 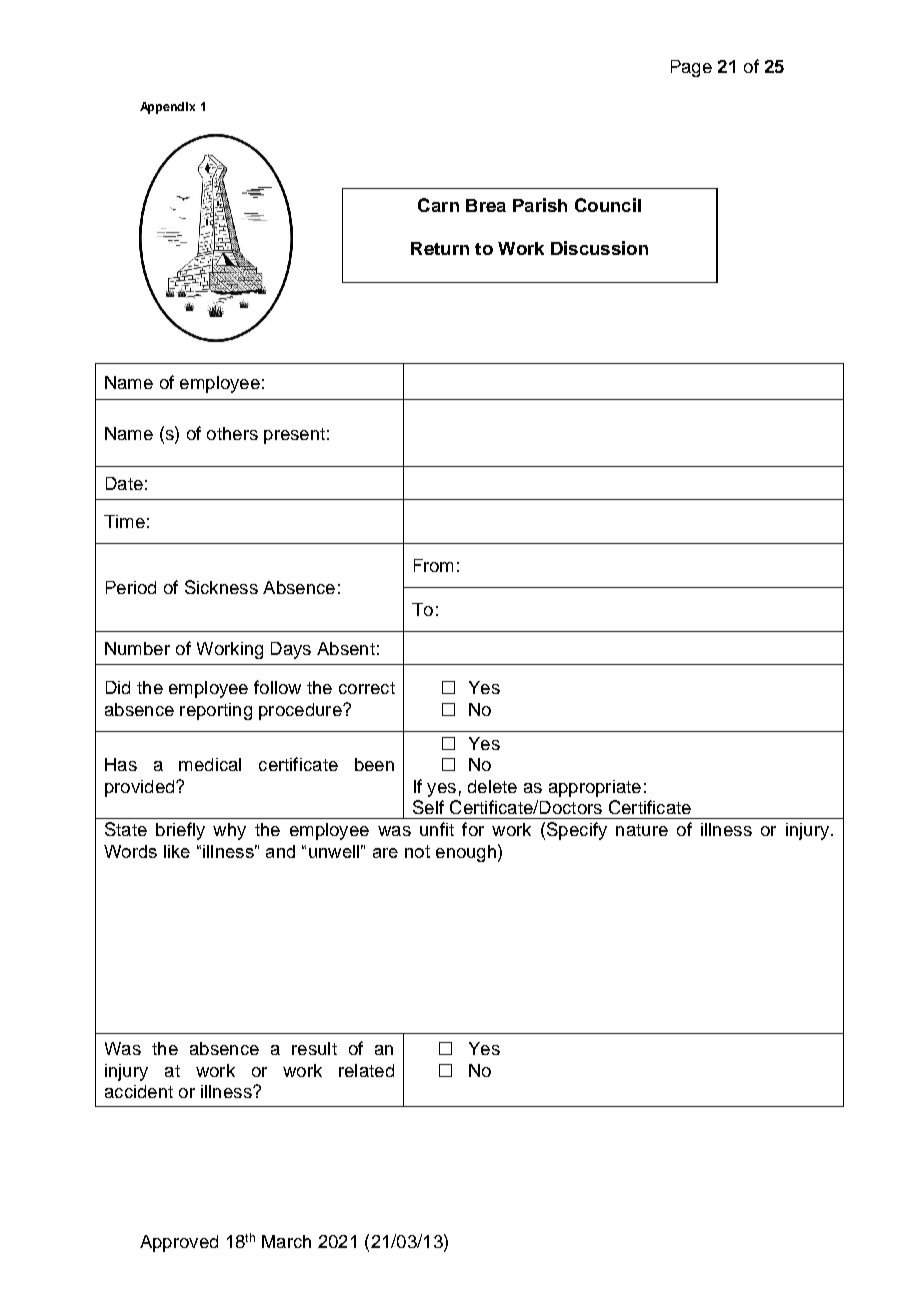 What do you see at coordinates (177, 851) in the page?
I see `like` at bounding box center [177, 851].
